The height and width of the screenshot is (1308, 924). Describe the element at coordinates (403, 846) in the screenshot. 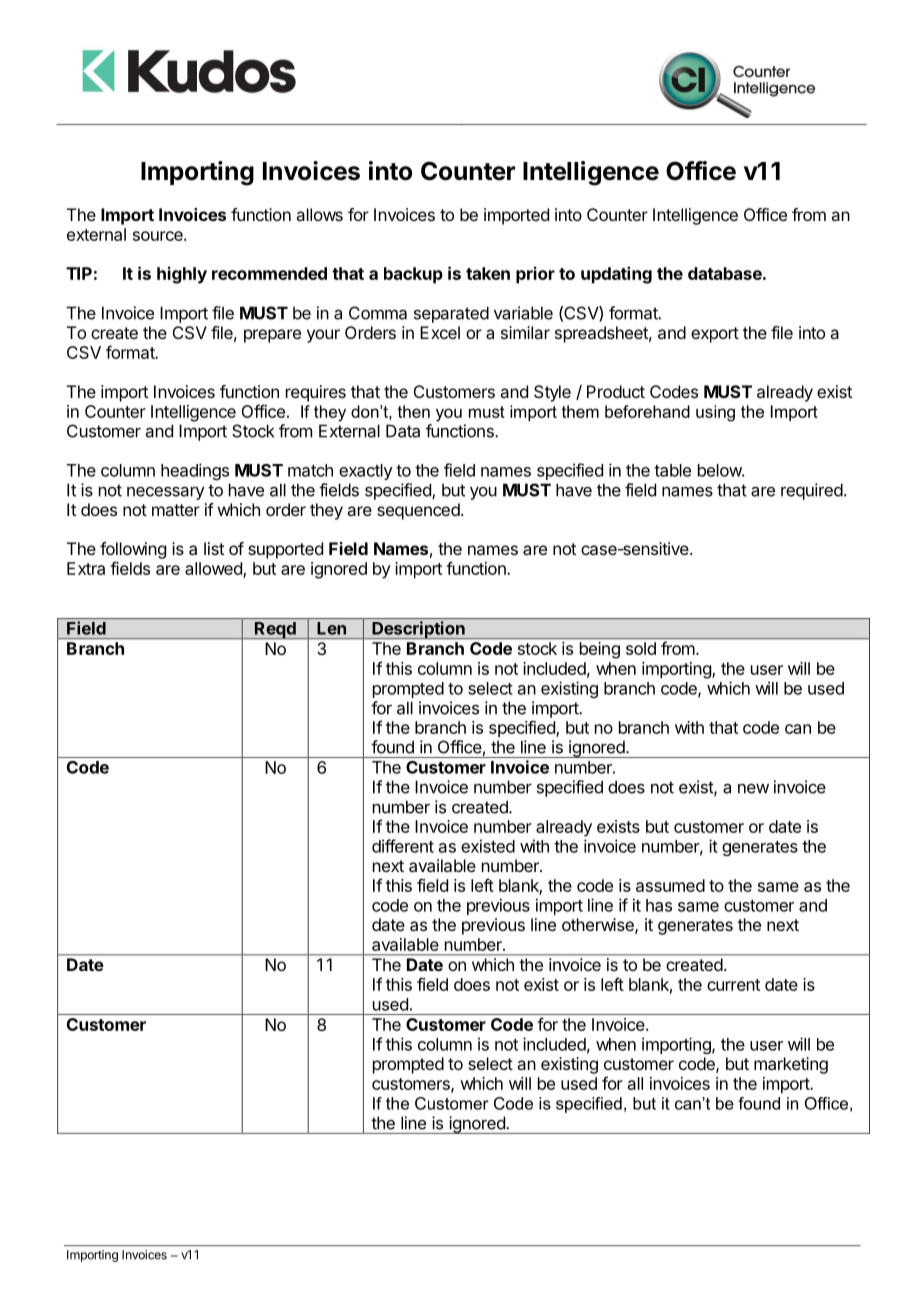

I see `different` at that location.
